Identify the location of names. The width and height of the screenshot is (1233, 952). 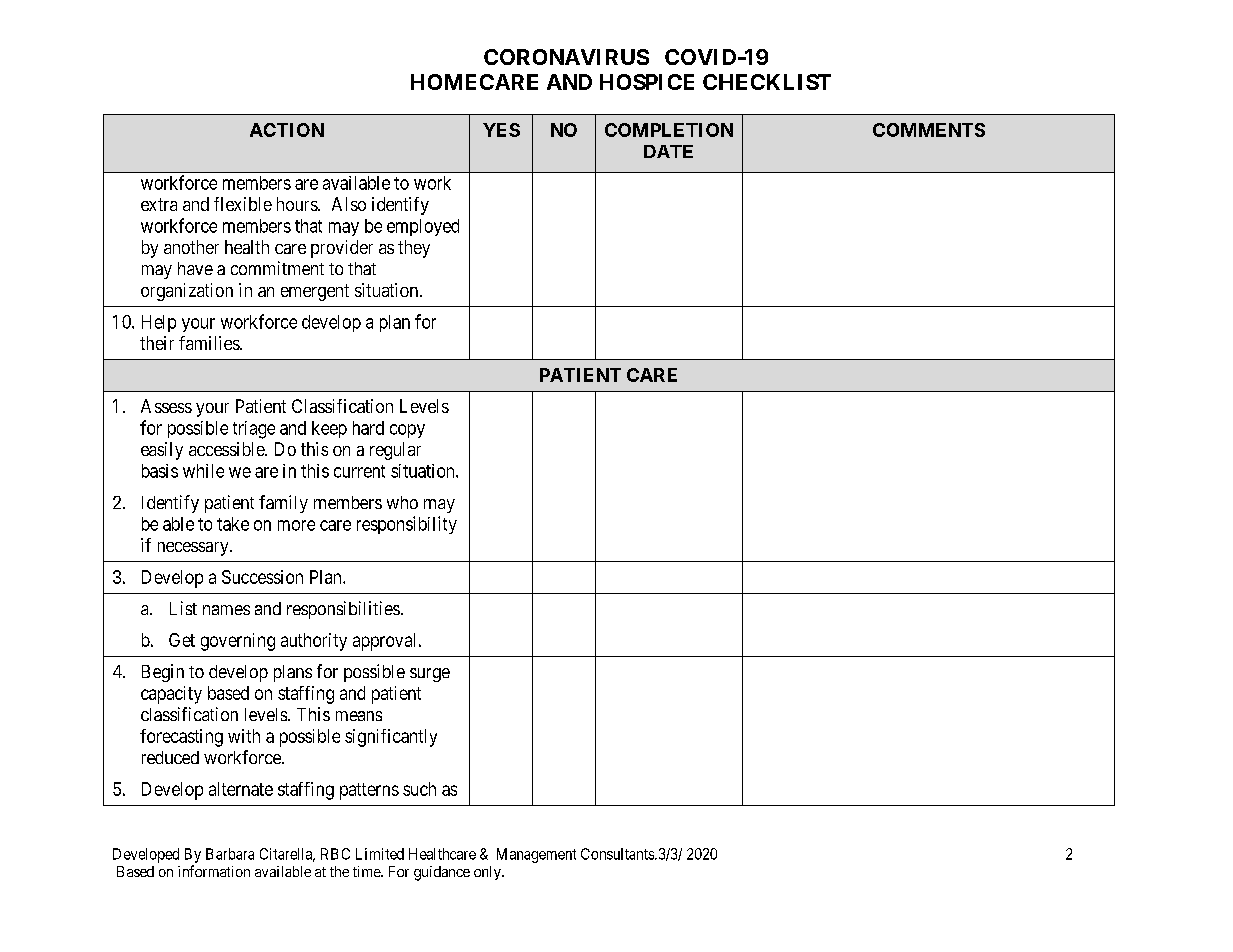
(226, 610).
